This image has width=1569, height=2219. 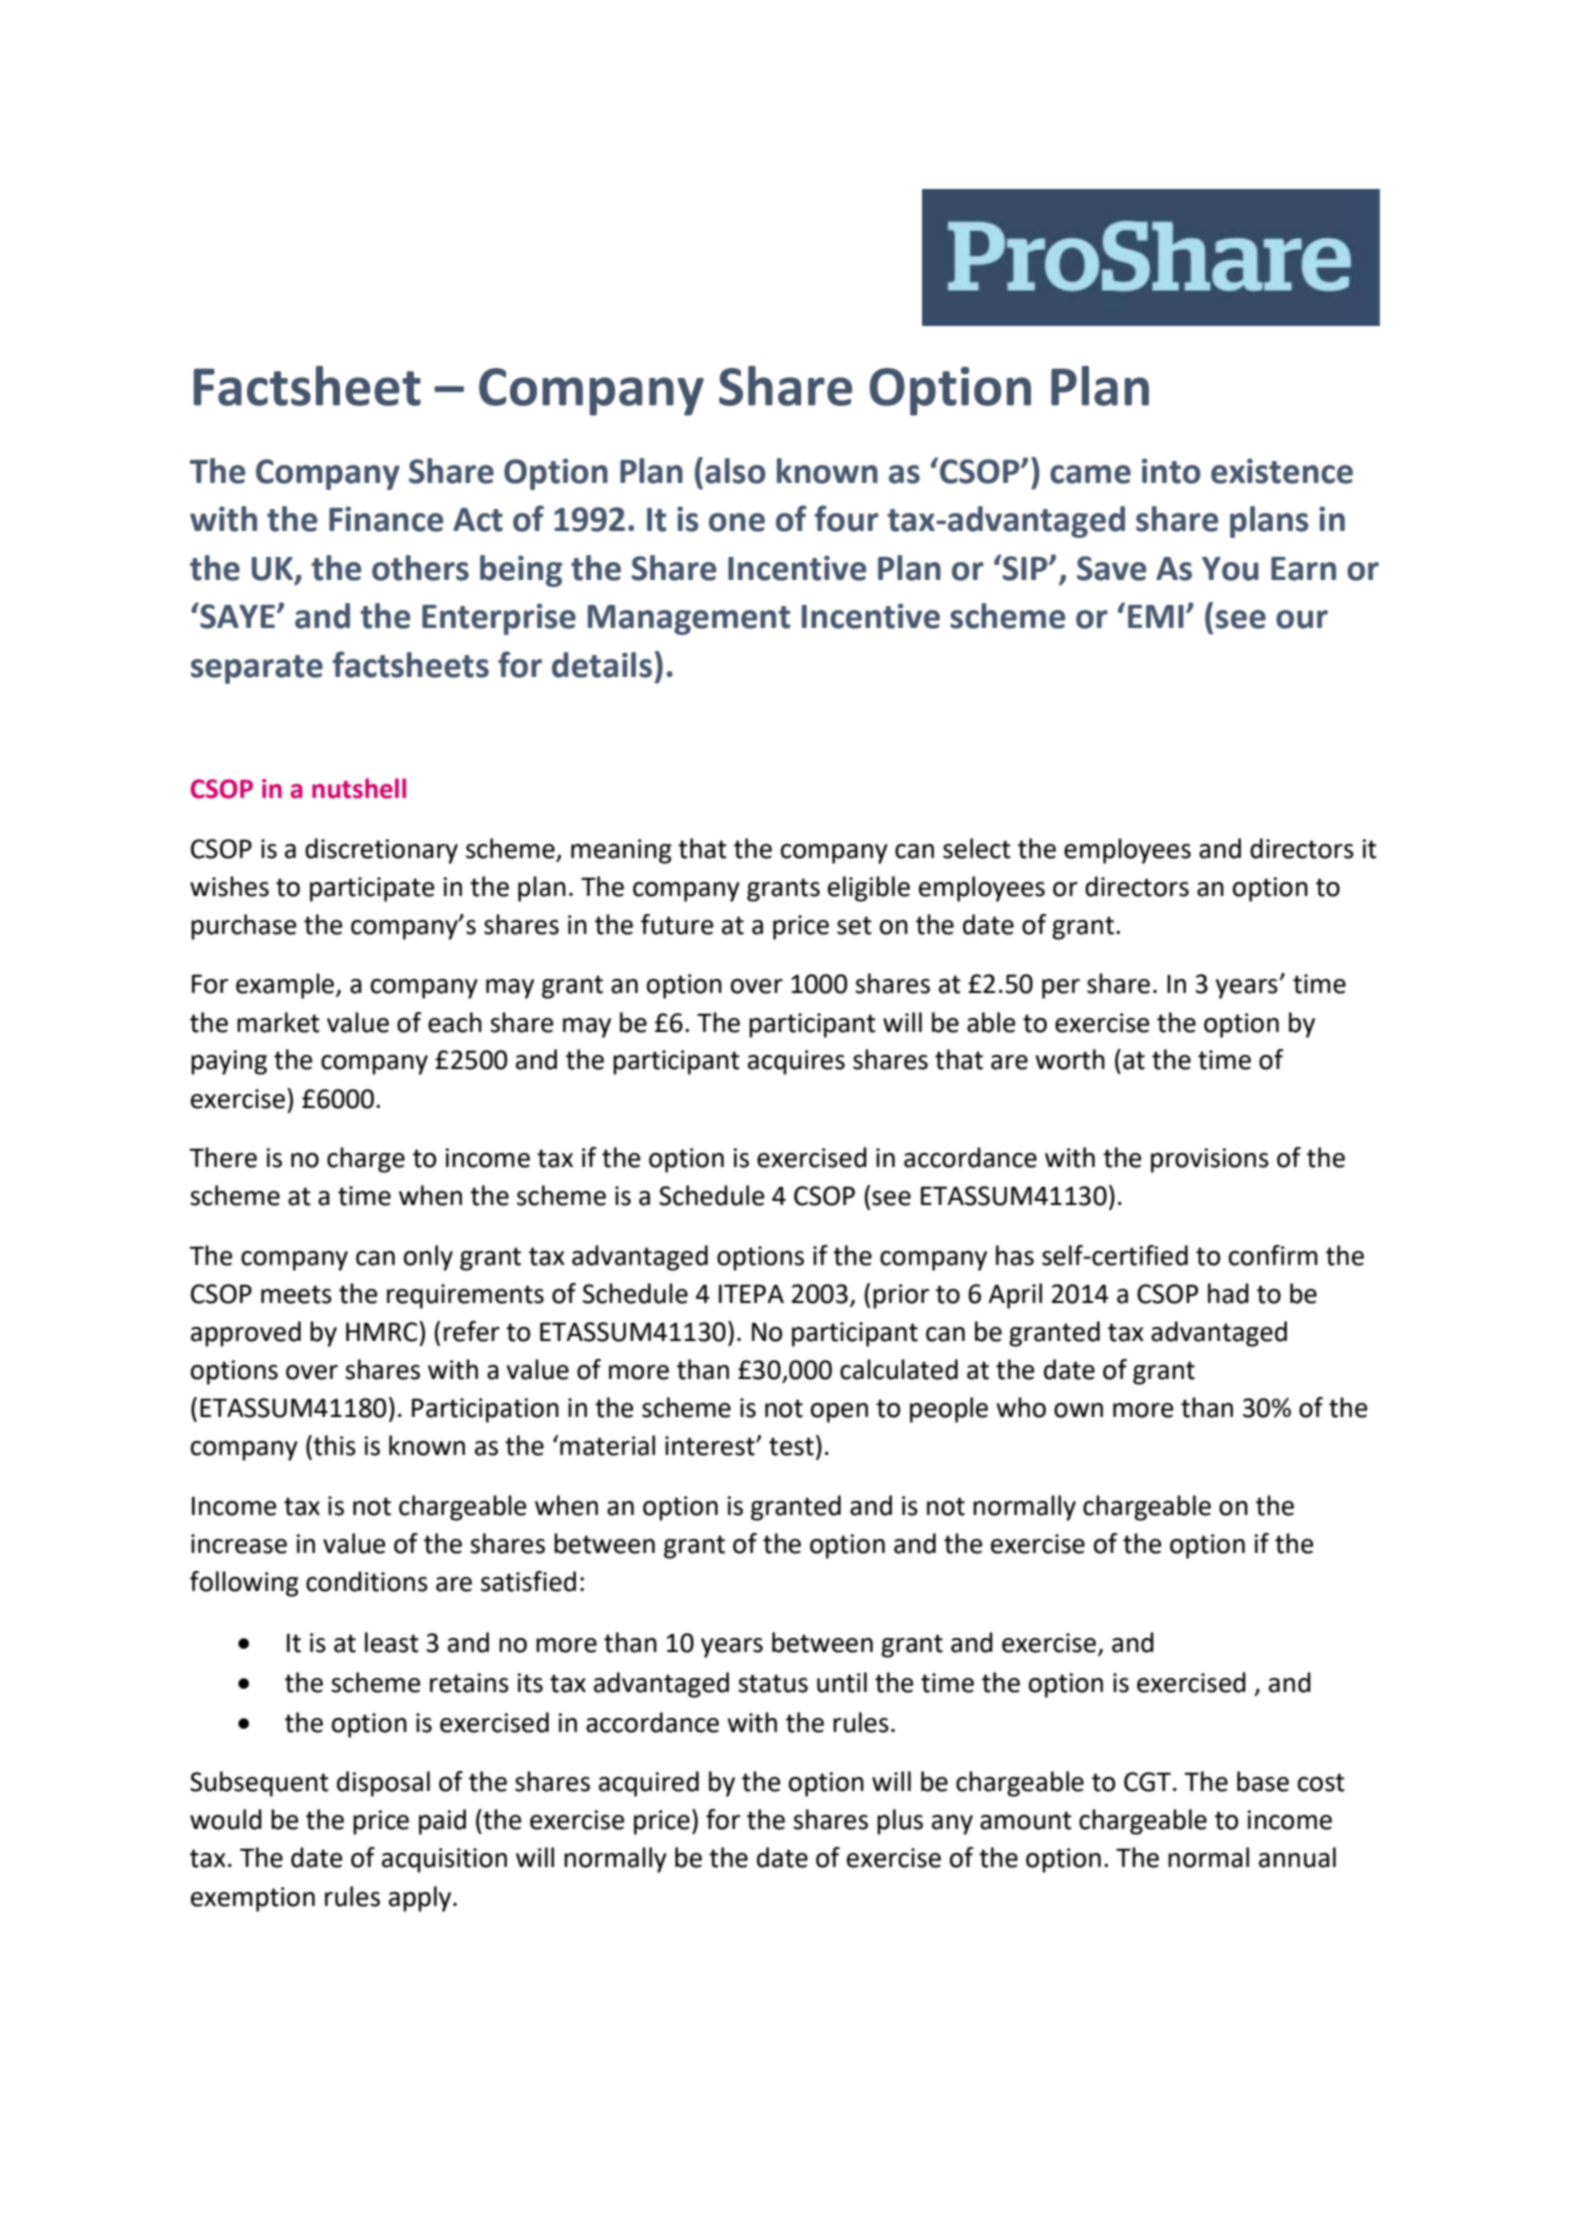 I want to click on one, so click(x=737, y=522).
